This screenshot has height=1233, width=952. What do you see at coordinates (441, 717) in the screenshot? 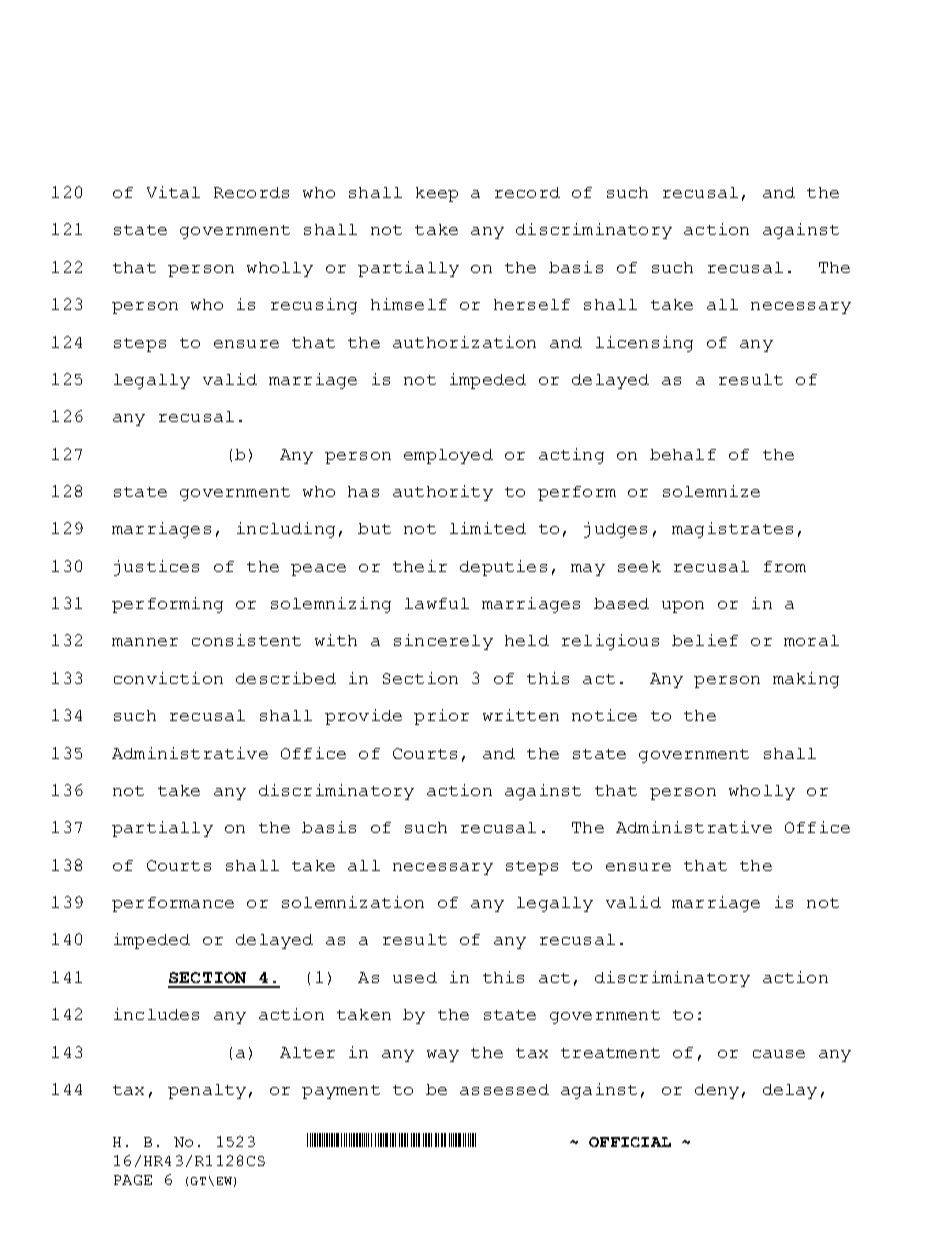
I see `prior` at bounding box center [441, 717].
